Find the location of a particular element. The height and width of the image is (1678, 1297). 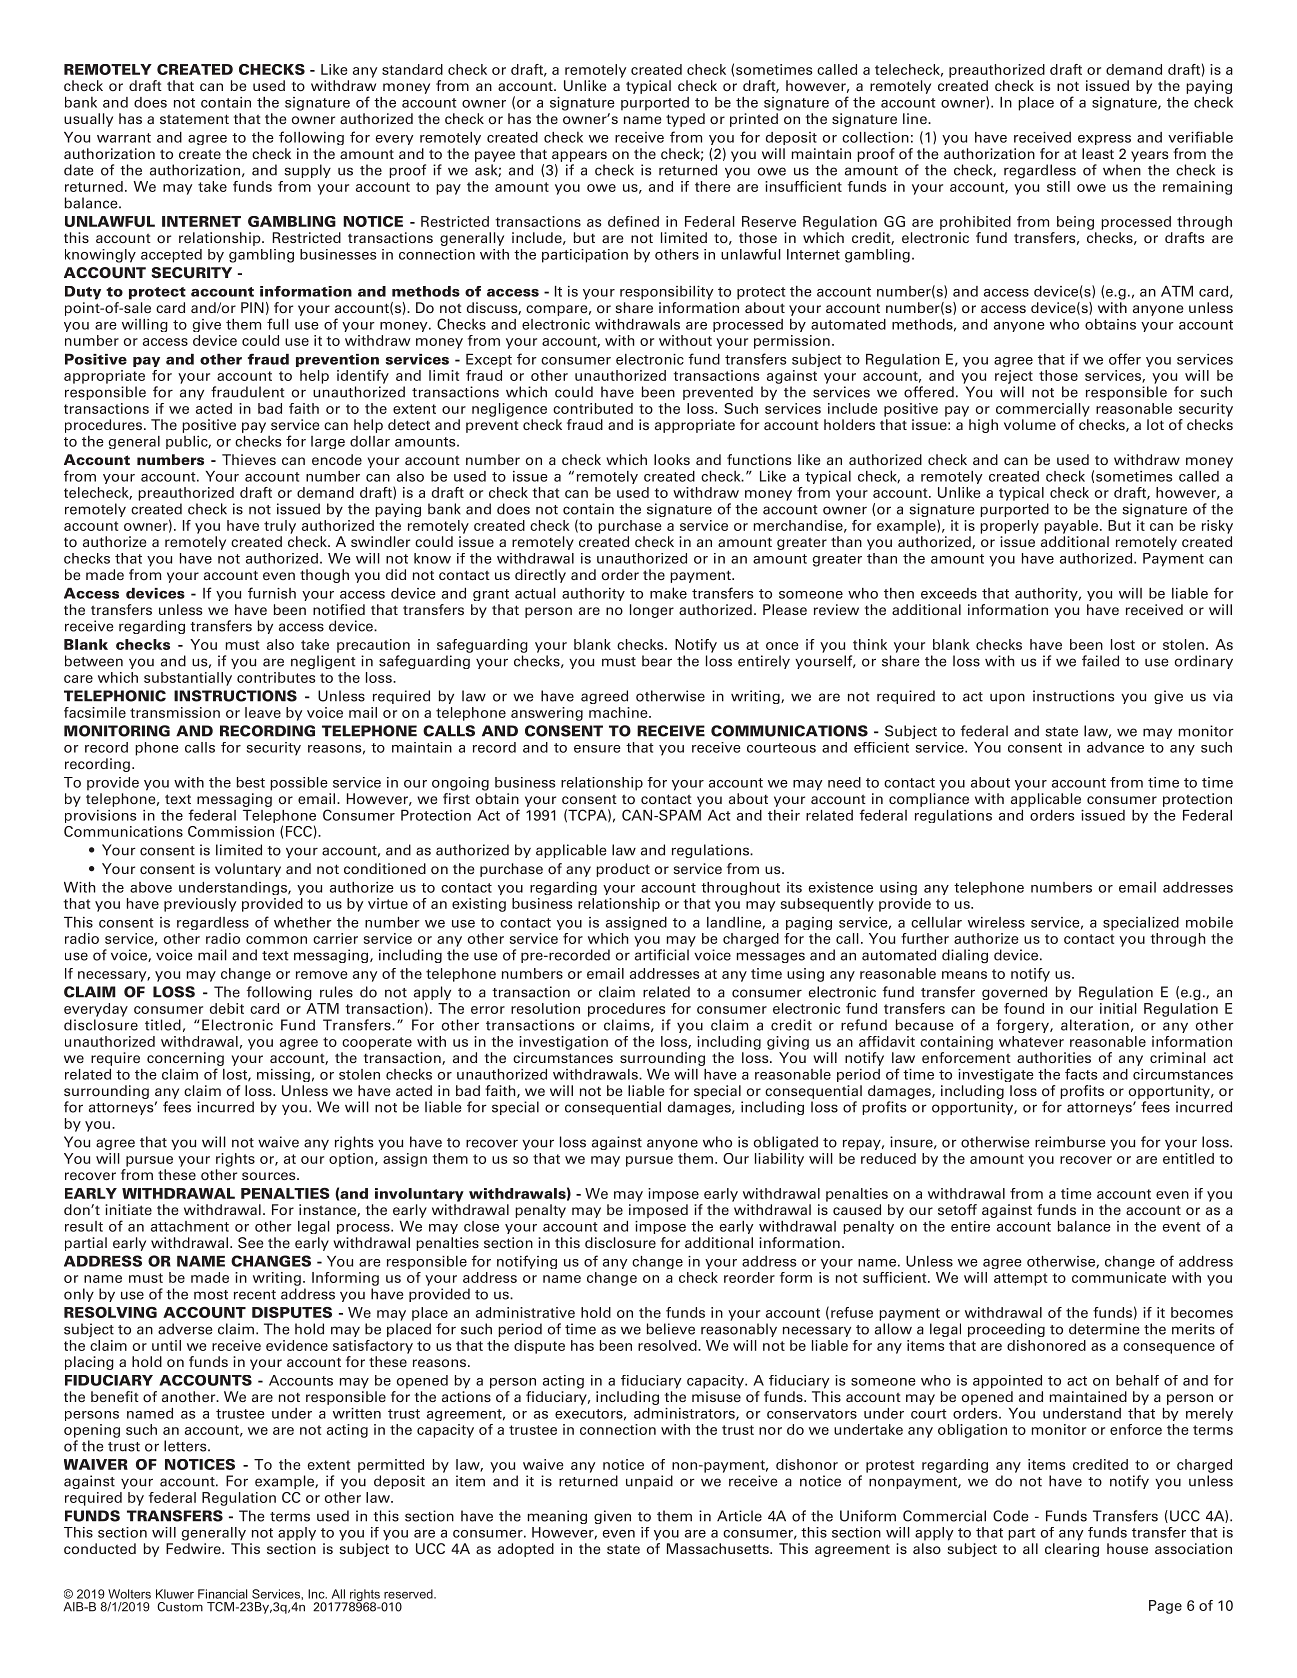

clearing is located at coordinates (1072, 1550).
